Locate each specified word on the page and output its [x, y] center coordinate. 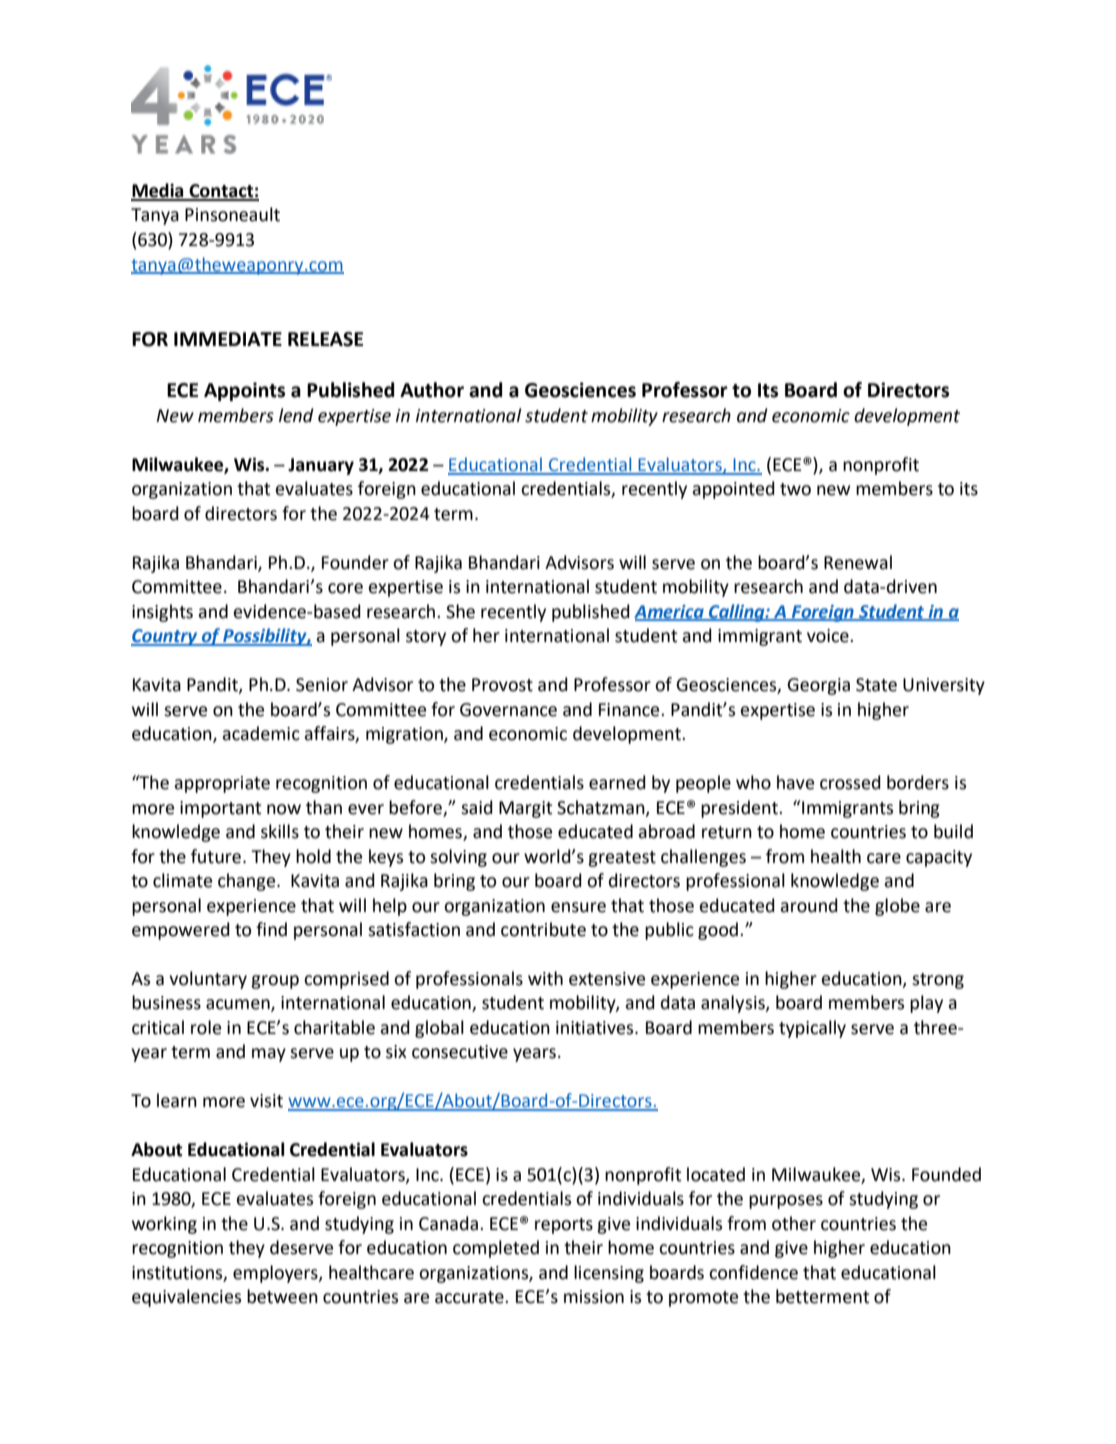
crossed [850, 782]
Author [432, 390]
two [795, 489]
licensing [609, 1274]
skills [280, 831]
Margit [525, 809]
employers [276, 1274]
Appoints [244, 391]
